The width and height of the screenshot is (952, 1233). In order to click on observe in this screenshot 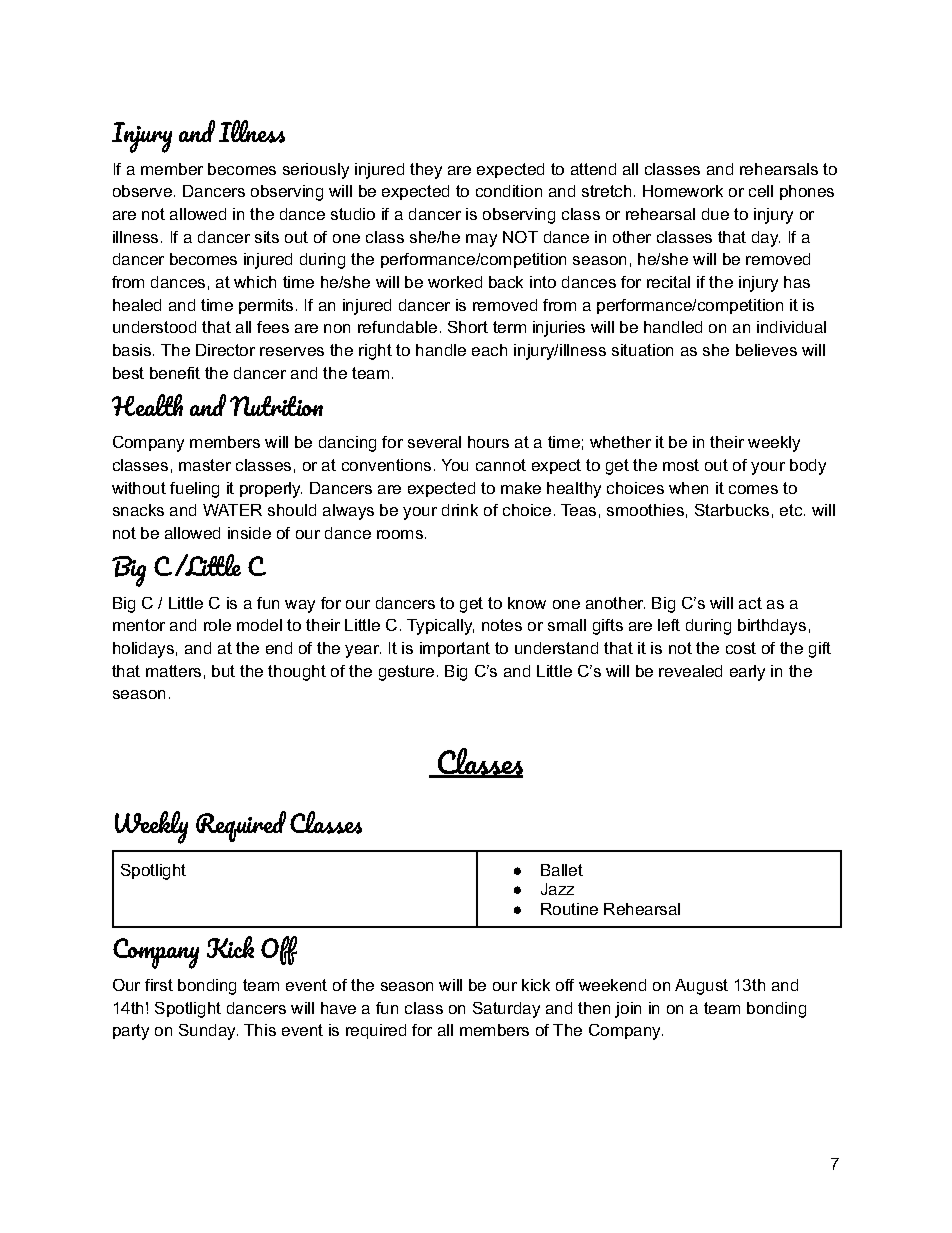, I will do `click(144, 191)`.
